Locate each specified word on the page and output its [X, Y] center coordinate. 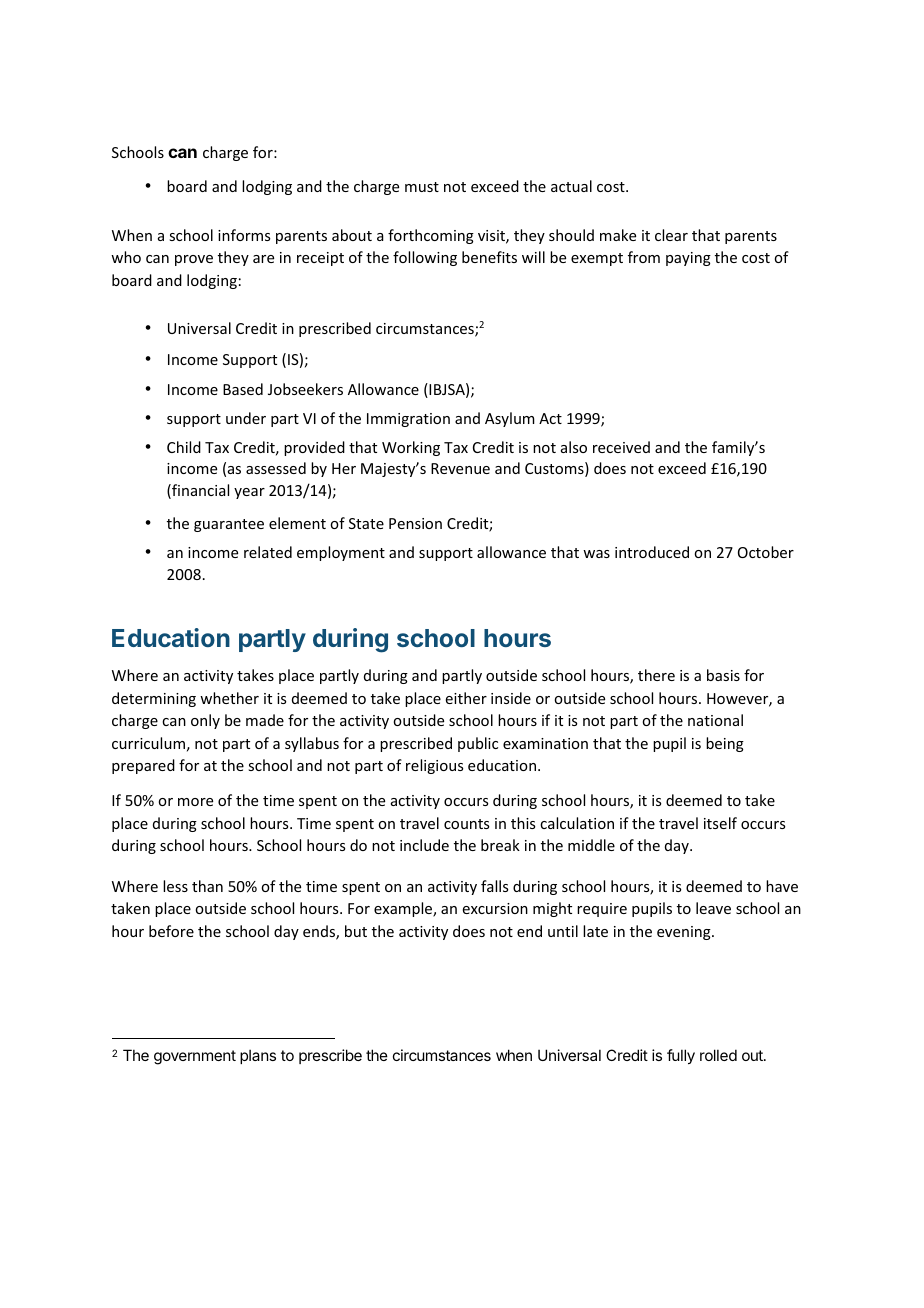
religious [434, 766]
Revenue [460, 468]
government [195, 1057]
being [725, 744]
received [621, 447]
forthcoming [431, 236]
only [205, 721]
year [249, 493]
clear [671, 235]
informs [244, 235]
